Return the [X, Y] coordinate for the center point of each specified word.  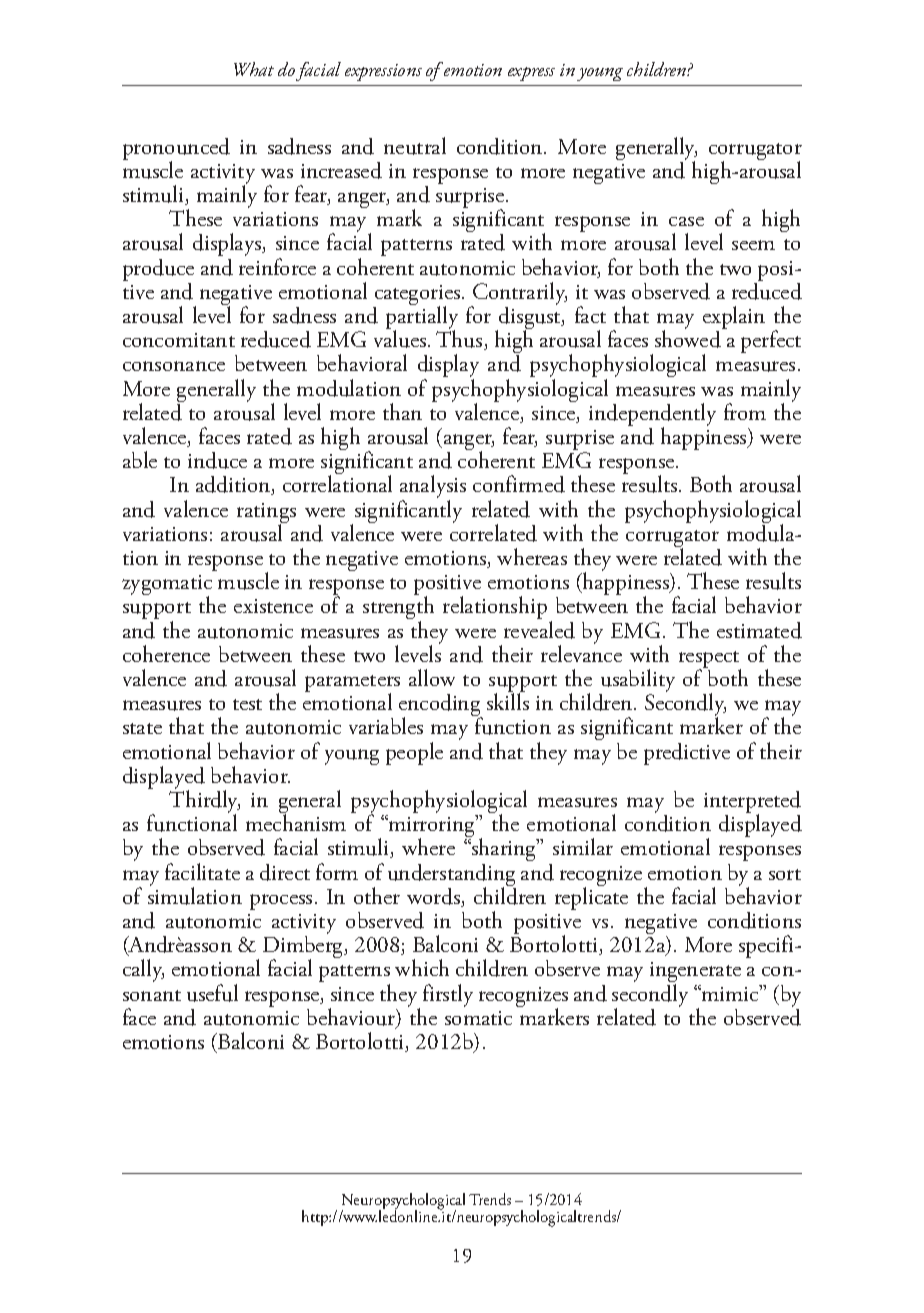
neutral [415, 146]
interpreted [752, 803]
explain [734, 319]
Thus [460, 340]
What [254, 69]
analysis [433, 488]
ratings [266, 514]
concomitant [179, 340]
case [686, 221]
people [414, 753]
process [281, 902]
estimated [759, 630]
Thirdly [204, 802]
